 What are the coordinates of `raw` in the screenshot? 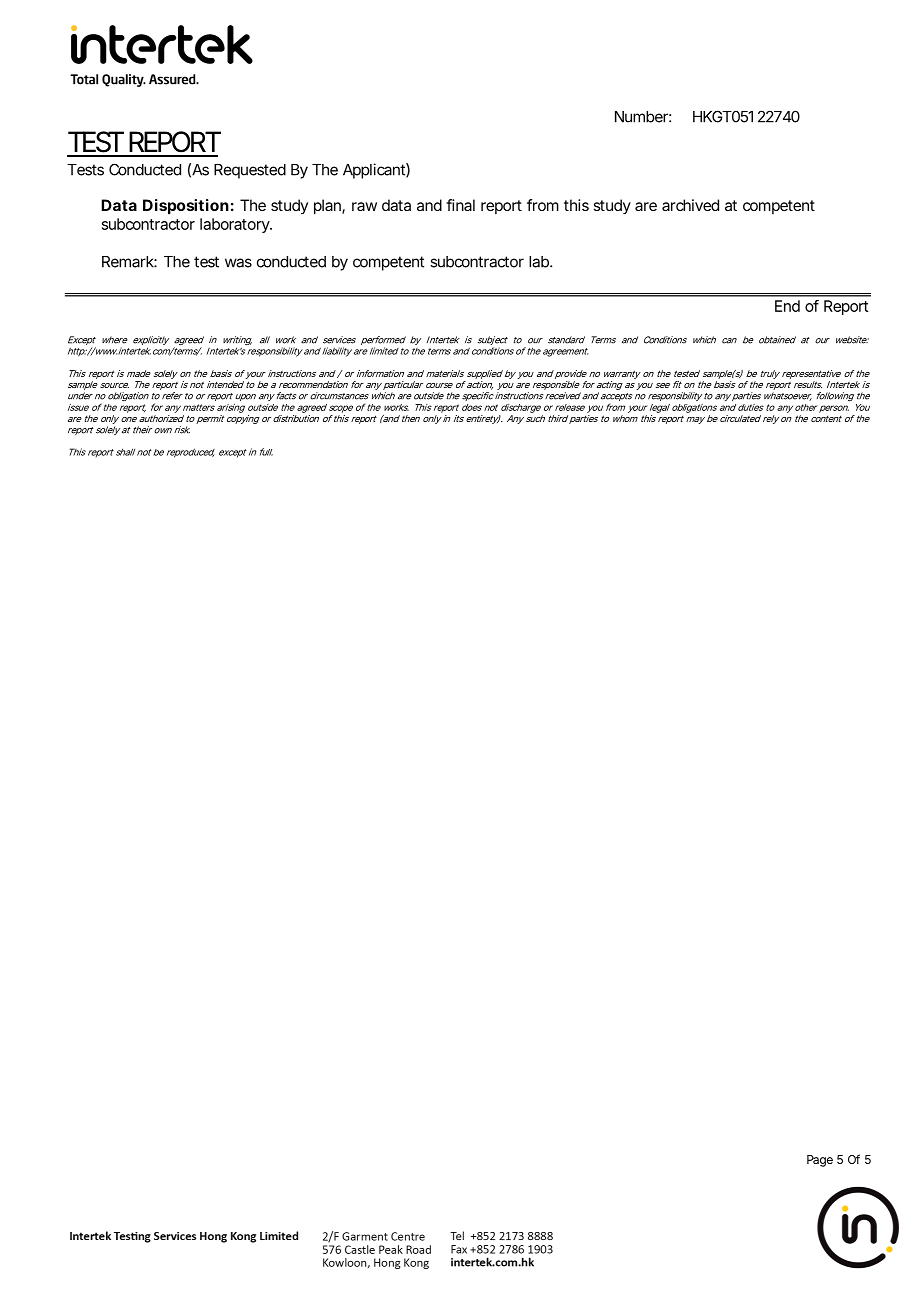 It's located at (364, 206).
